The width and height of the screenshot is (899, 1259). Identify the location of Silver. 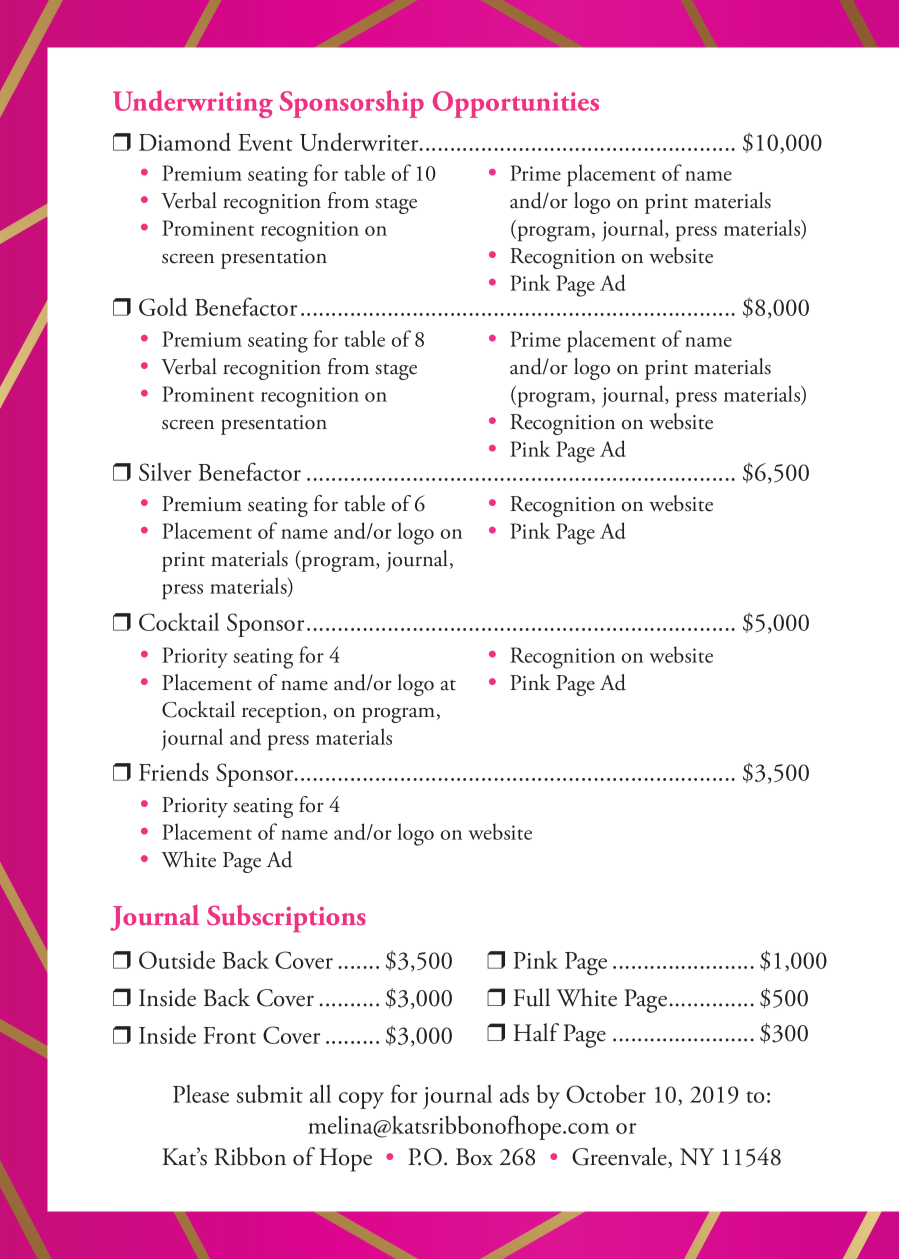
(165, 472).
